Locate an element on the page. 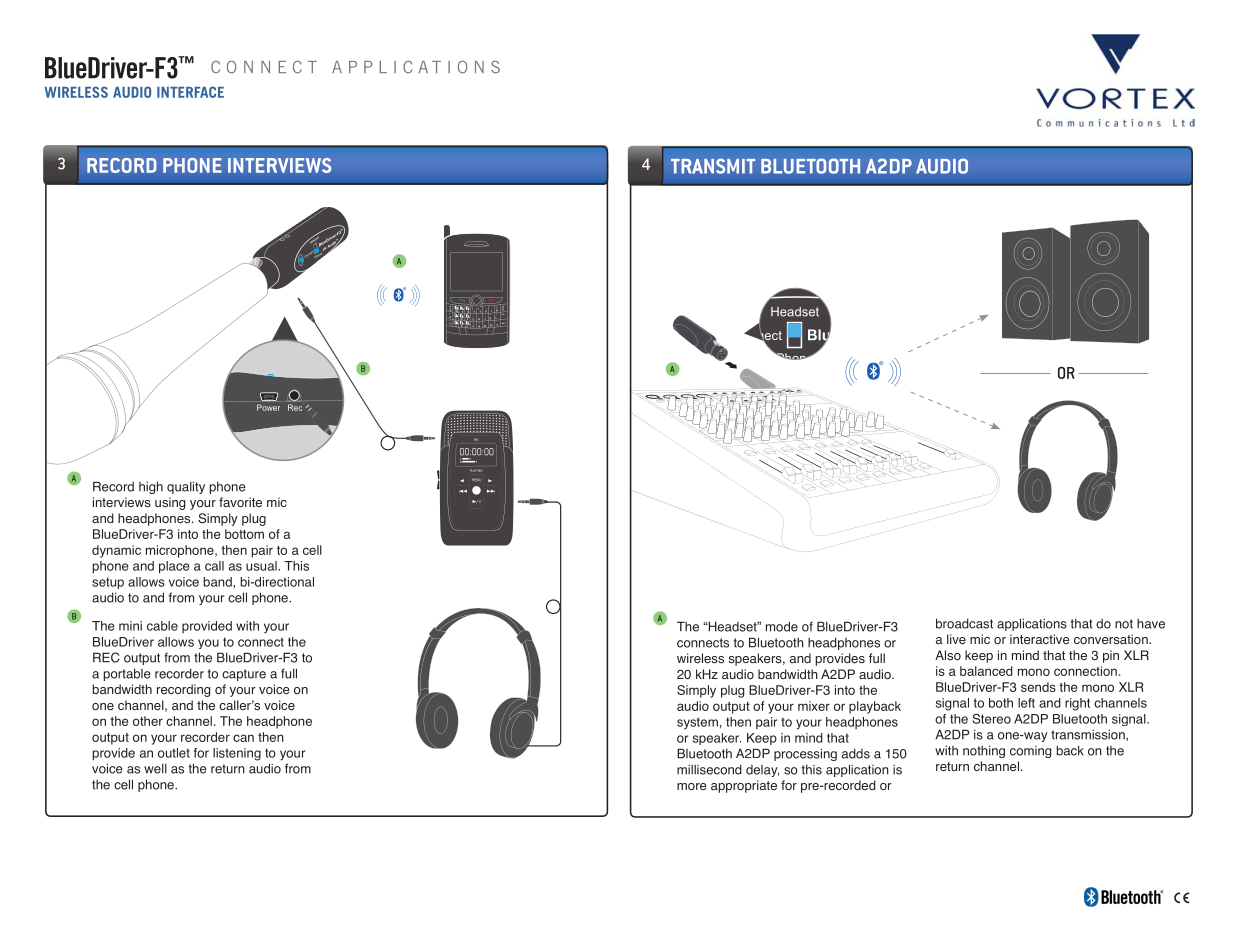  millisecond is located at coordinates (709, 769).
